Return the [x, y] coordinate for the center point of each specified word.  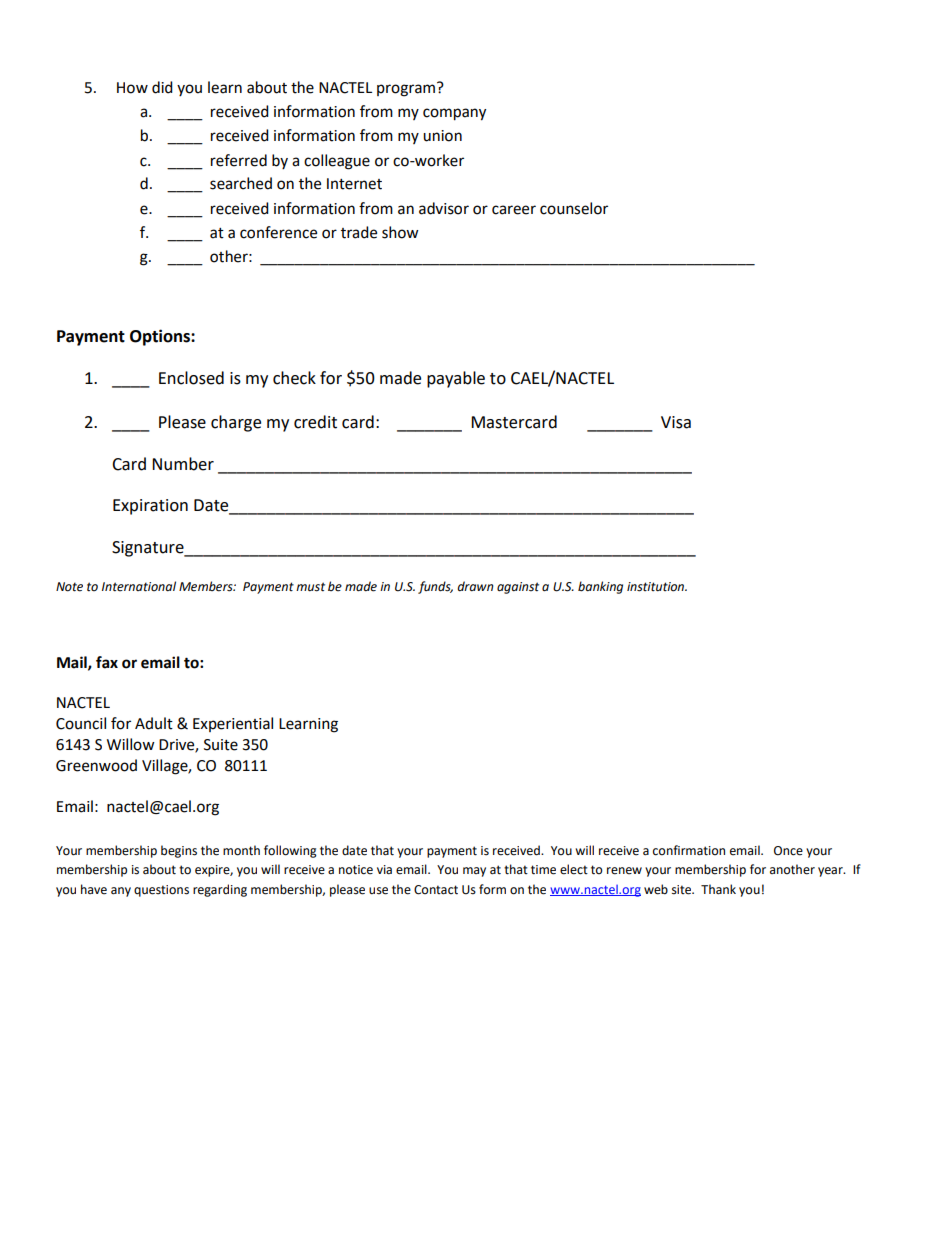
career [514, 210]
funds [435, 587]
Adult [154, 723]
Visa [676, 422]
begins [179, 851]
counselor [574, 208]
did [162, 87]
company [454, 114]
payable [456, 379]
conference [278, 232]
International [139, 586]
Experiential [233, 724]
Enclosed [191, 378]
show [400, 232]
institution [657, 587]
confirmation [689, 850]
